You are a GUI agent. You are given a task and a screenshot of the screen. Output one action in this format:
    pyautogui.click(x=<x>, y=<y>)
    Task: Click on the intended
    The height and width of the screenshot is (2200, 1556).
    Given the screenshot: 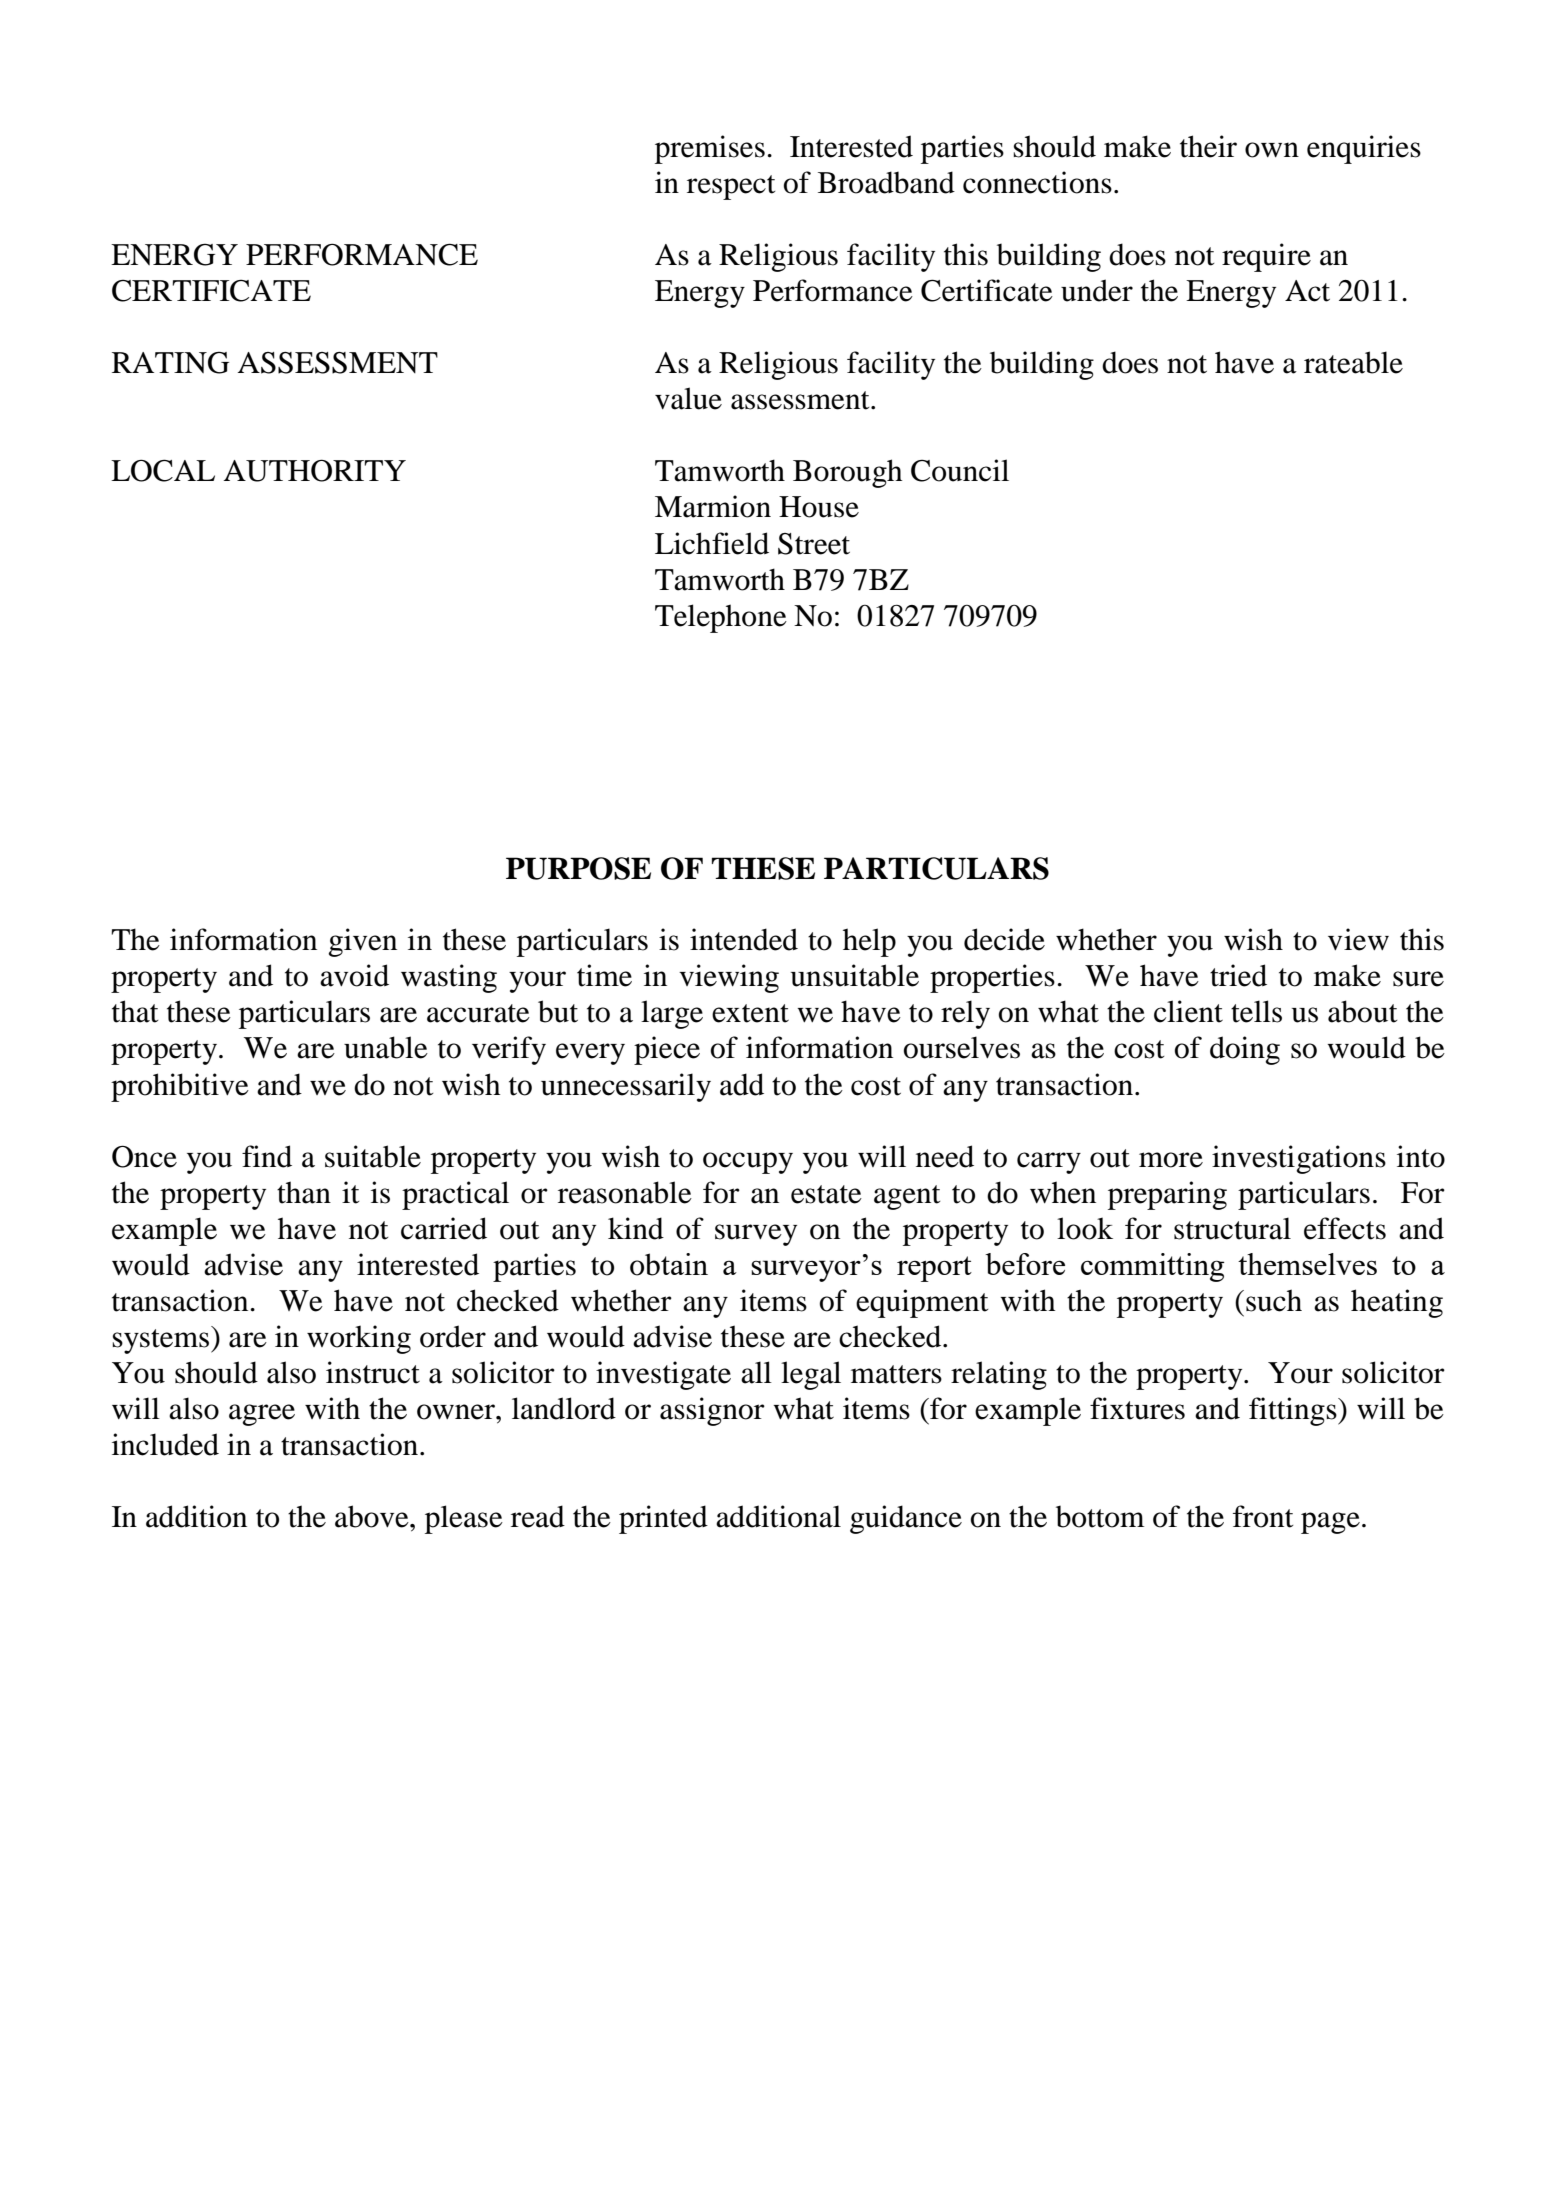 What is the action you would take?
    pyautogui.click(x=744, y=939)
